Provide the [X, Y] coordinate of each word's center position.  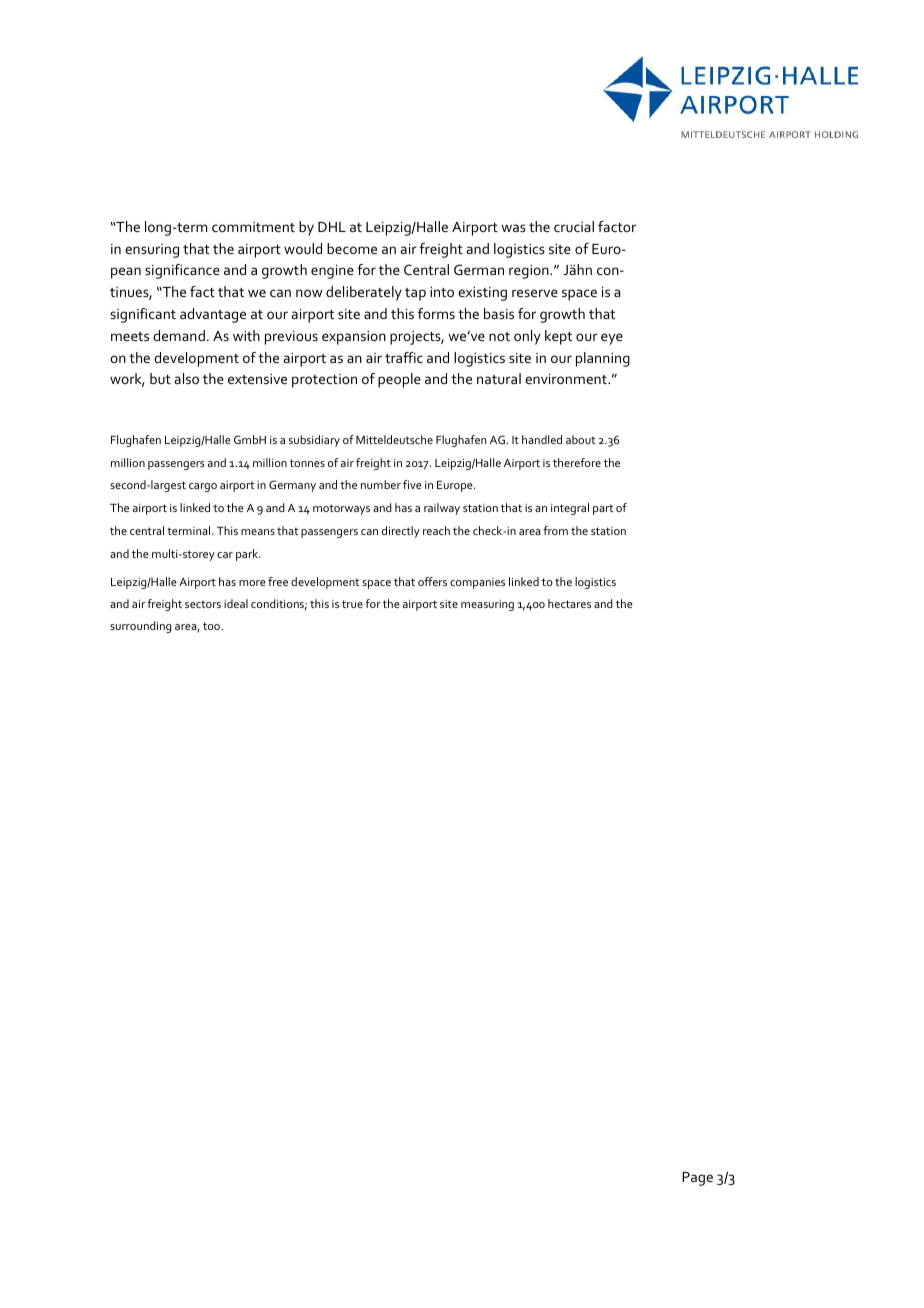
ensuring [152, 251]
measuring [487, 605]
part [603, 509]
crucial [574, 226]
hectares [569, 603]
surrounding [141, 627]
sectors [203, 604]
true [352, 604]
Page [697, 1179]
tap [415, 294]
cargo [203, 487]
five [412, 484]
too [212, 626]
